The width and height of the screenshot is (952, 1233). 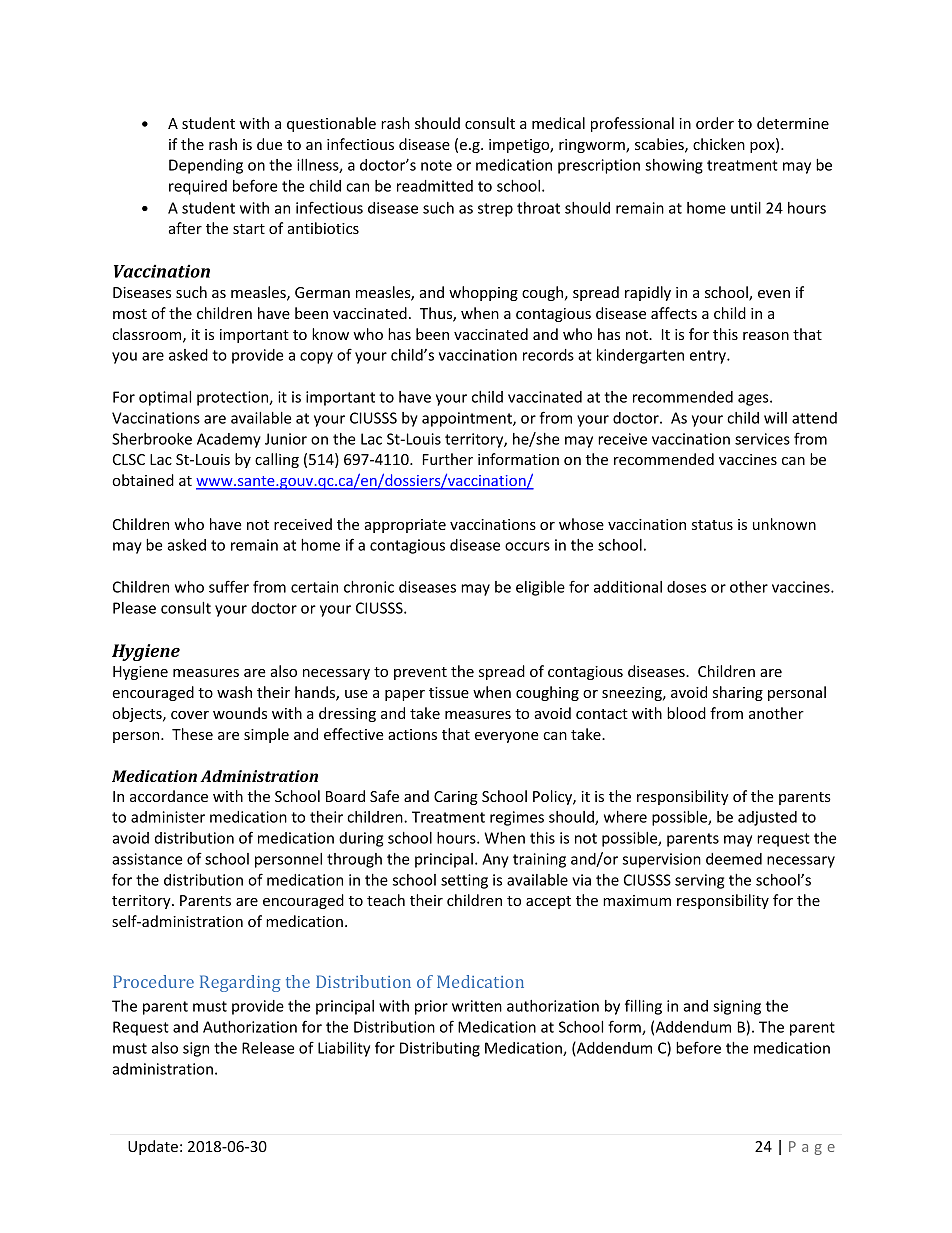 I want to click on Distributing, so click(x=440, y=1049).
